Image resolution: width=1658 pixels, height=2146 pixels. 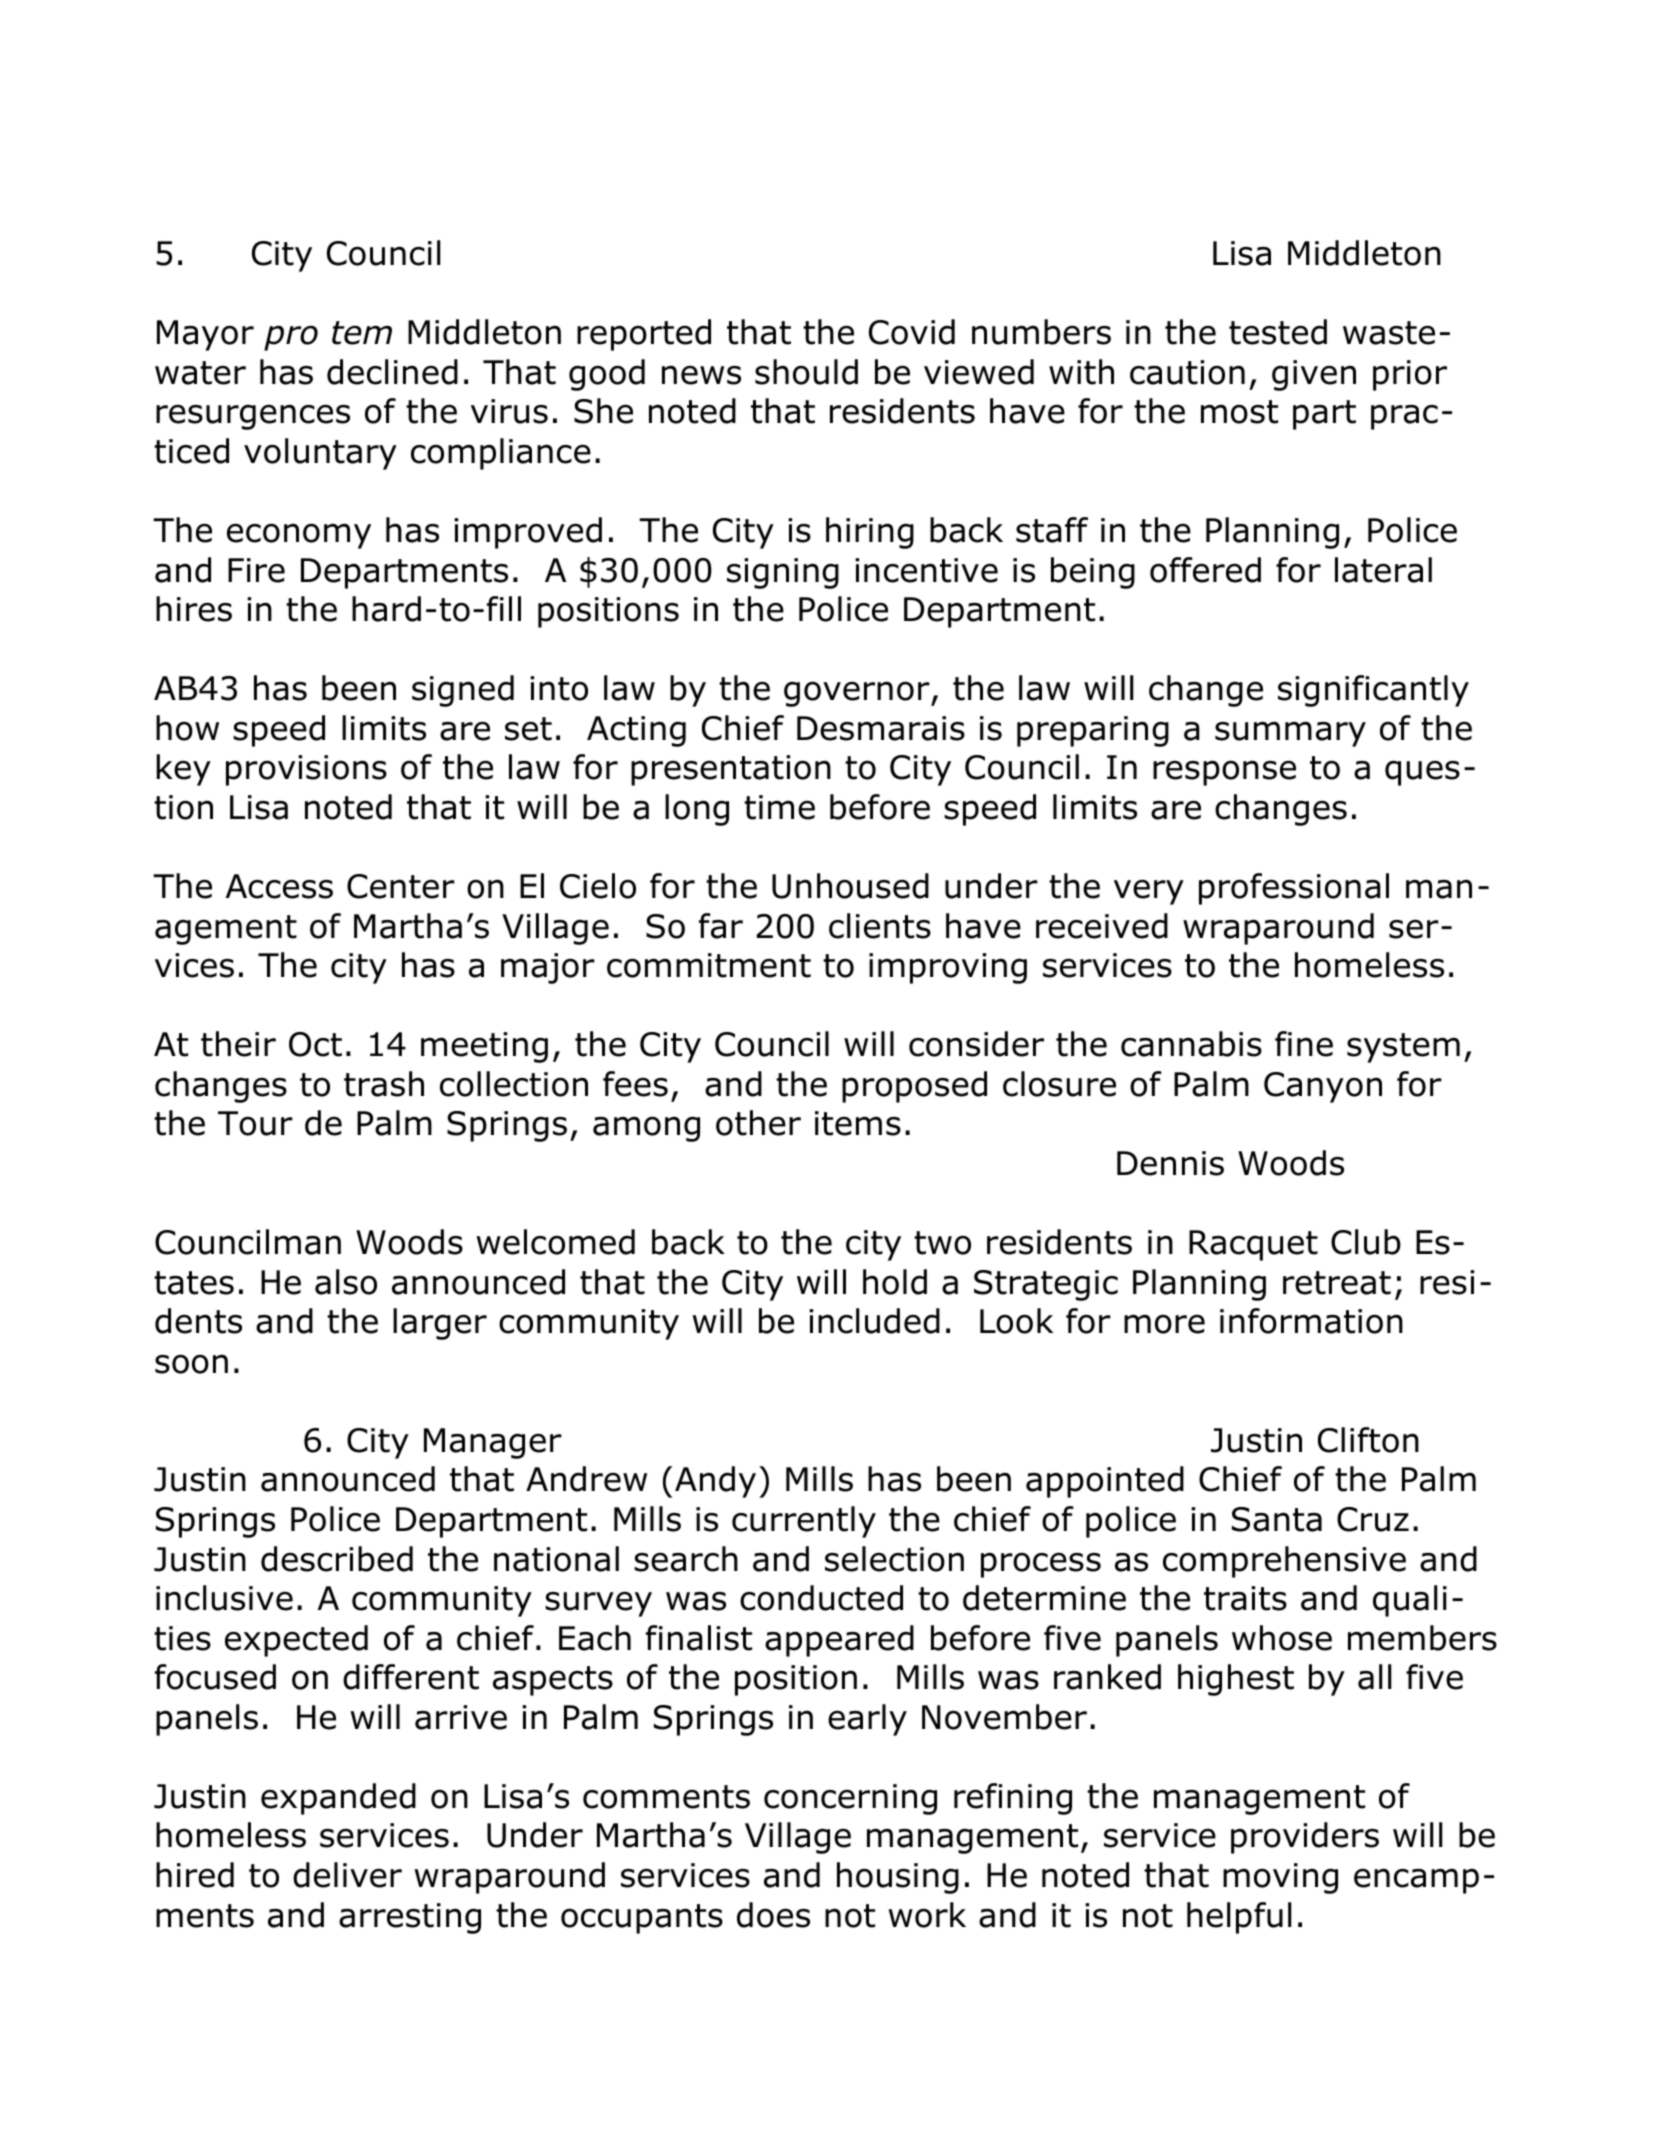 I want to click on moving, so click(x=1280, y=1878).
